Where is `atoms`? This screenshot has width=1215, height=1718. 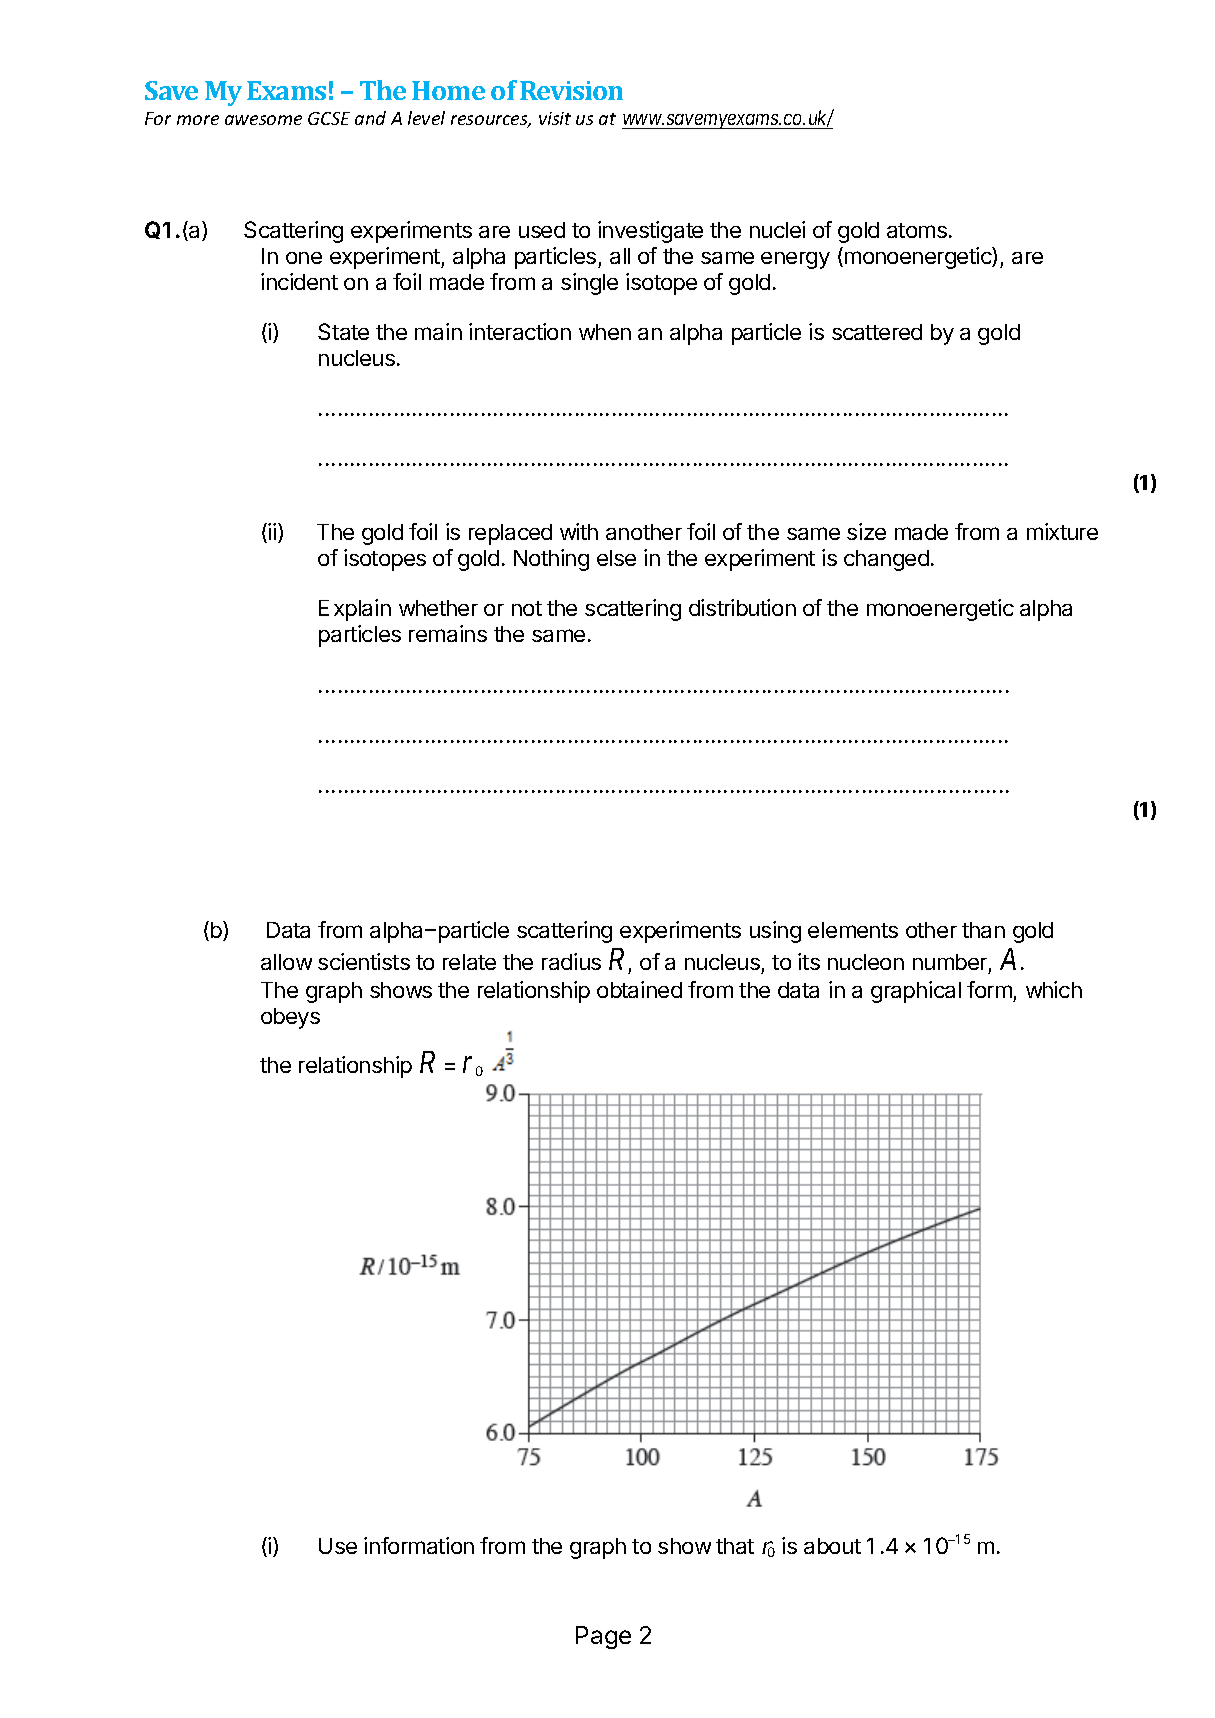 atoms is located at coordinates (917, 230).
